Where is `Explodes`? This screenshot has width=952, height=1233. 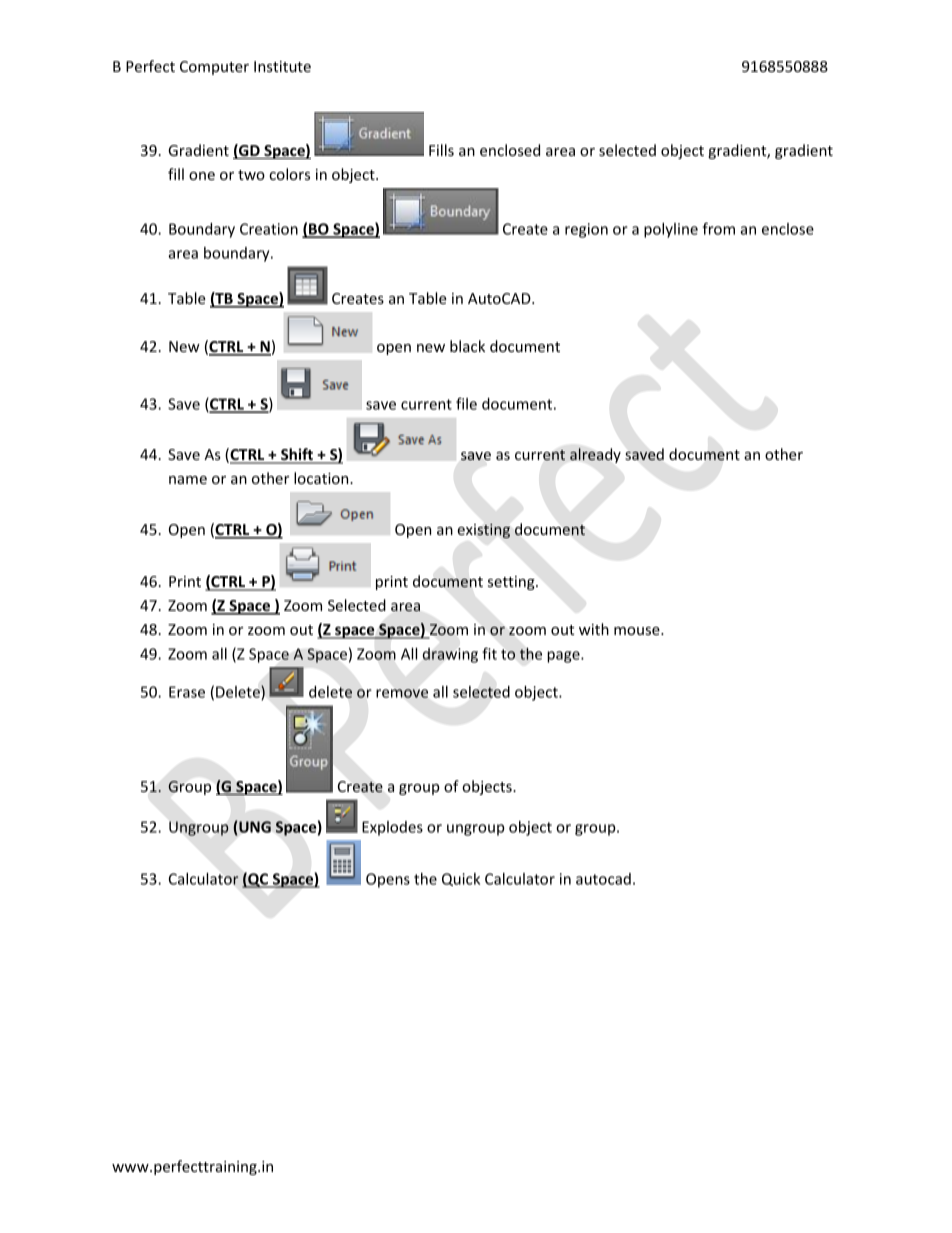
Explodes is located at coordinates (392, 828).
